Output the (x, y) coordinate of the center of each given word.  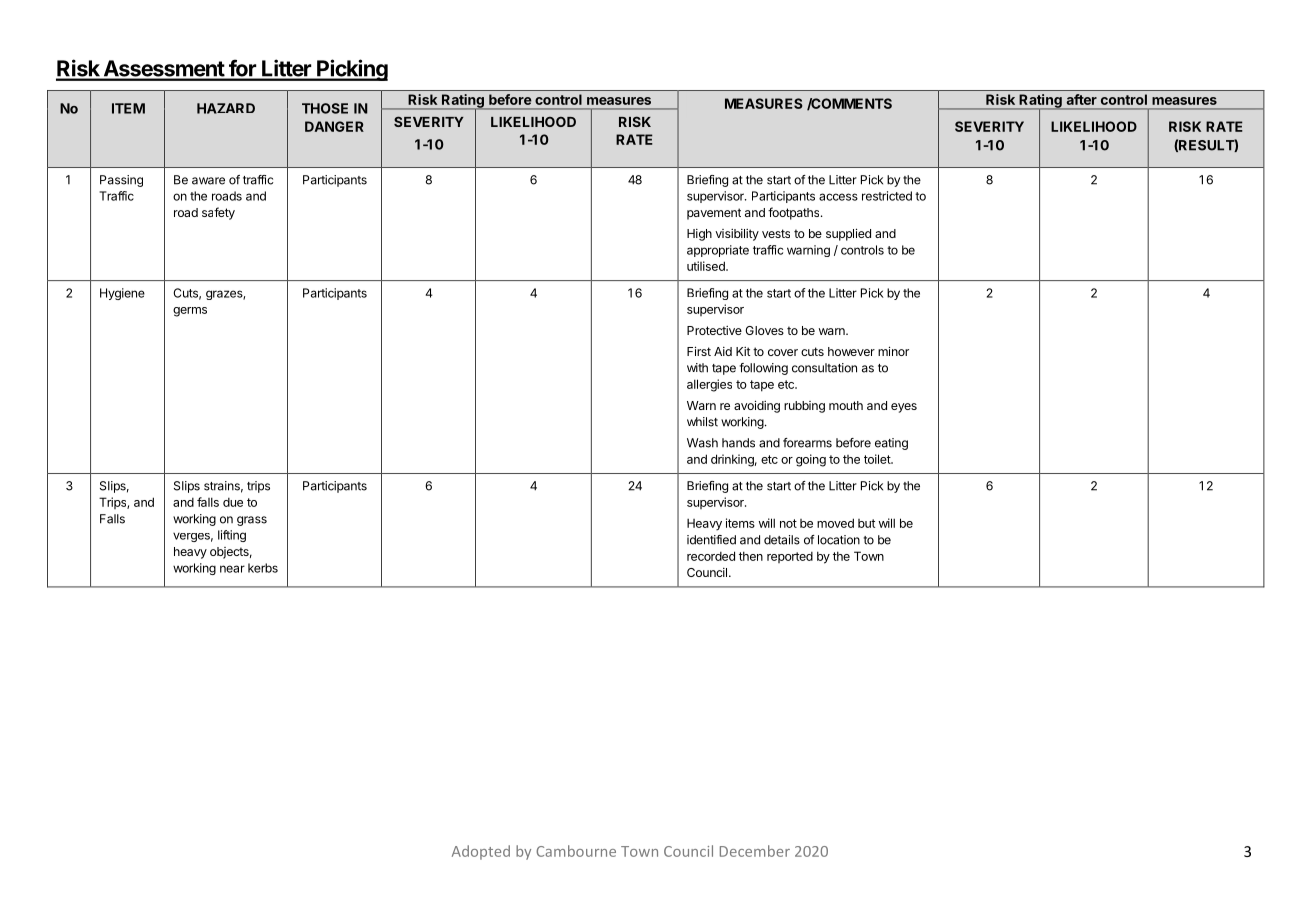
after (1081, 99)
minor (893, 351)
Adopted (481, 852)
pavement (714, 214)
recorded (711, 556)
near (232, 569)
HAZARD (226, 108)
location (839, 540)
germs (190, 312)
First (699, 351)
